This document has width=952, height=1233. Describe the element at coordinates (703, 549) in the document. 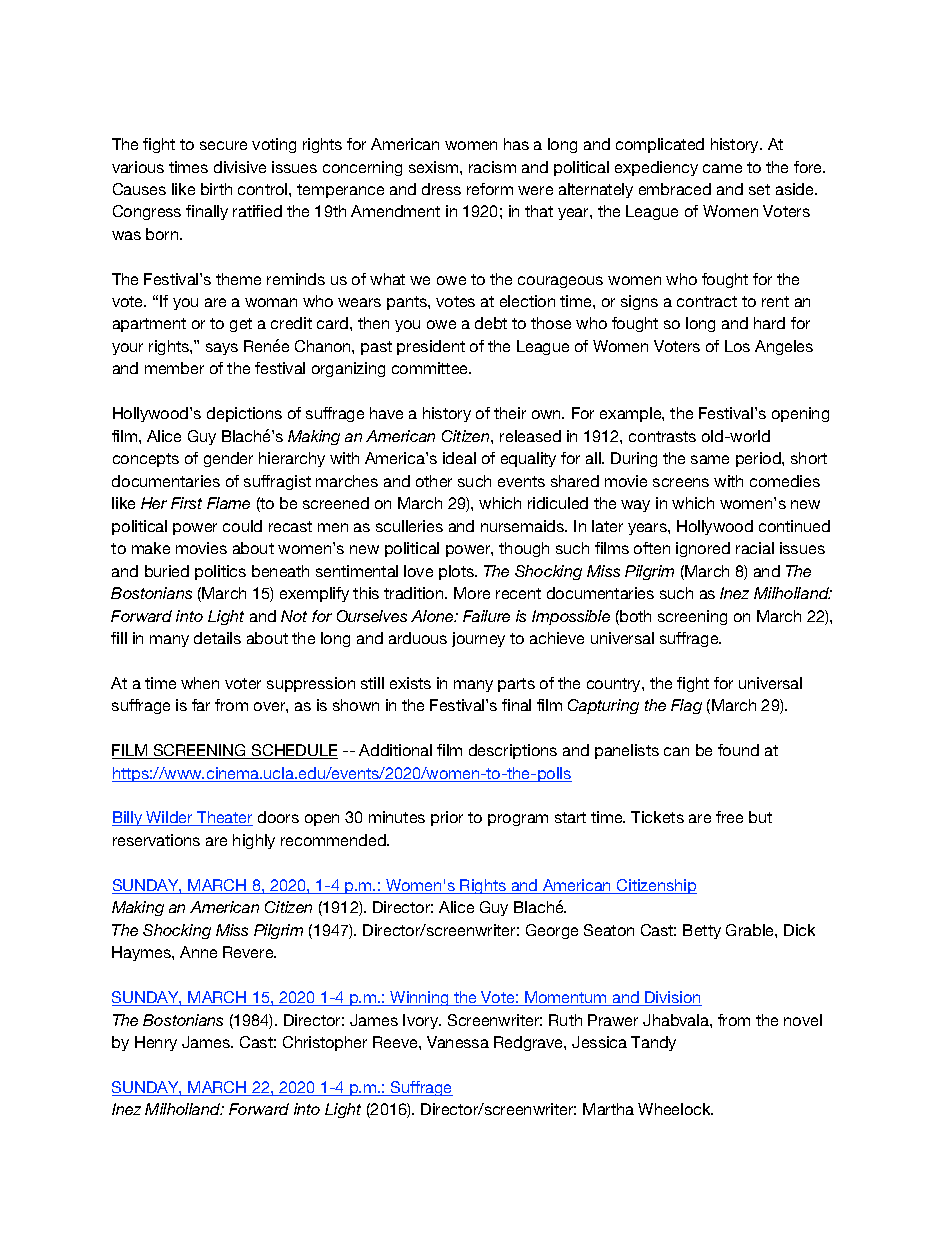

I see `ignored` at that location.
